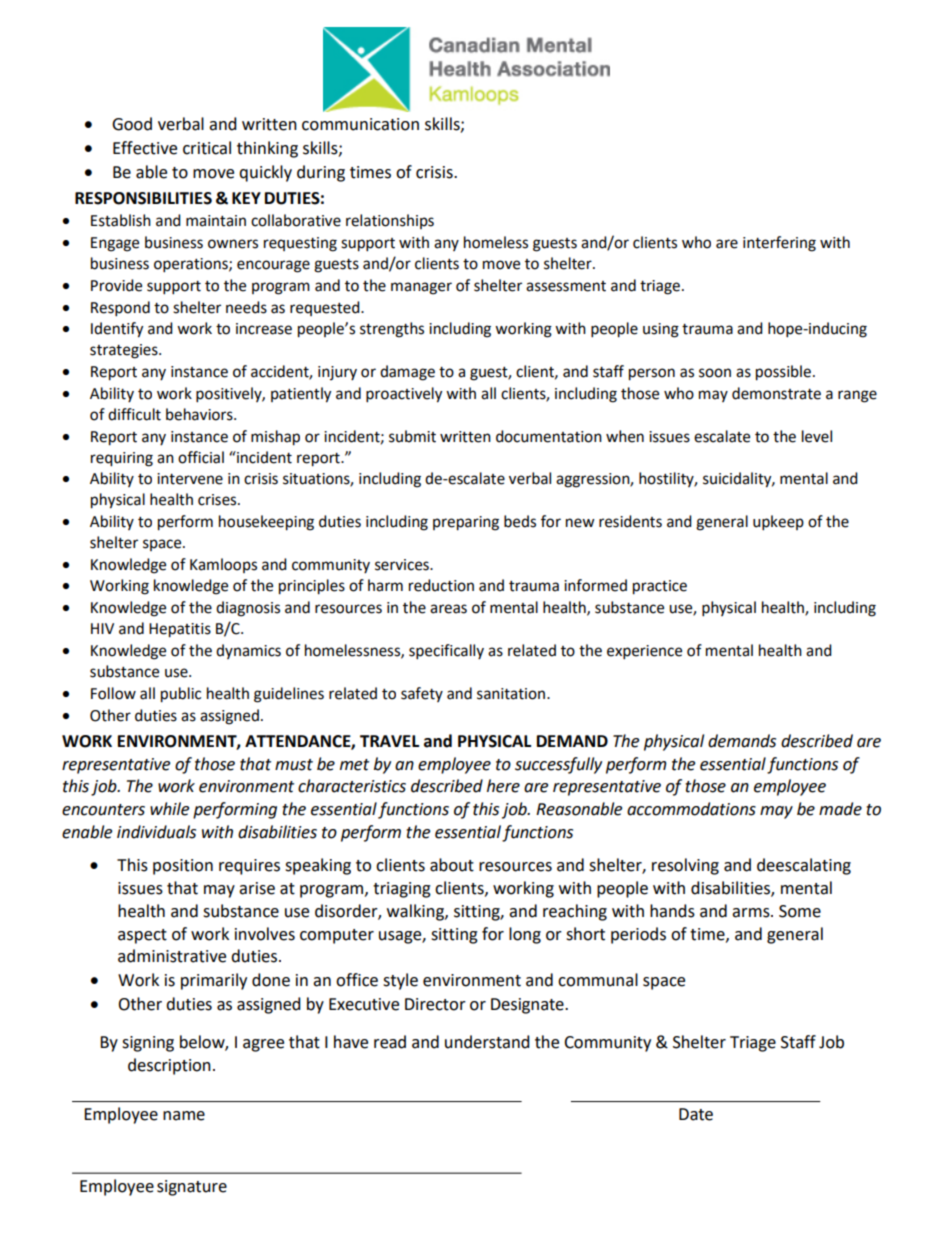 The width and height of the screenshot is (952, 1233). Describe the element at coordinates (644, 652) in the screenshot. I see `experience` at that location.
